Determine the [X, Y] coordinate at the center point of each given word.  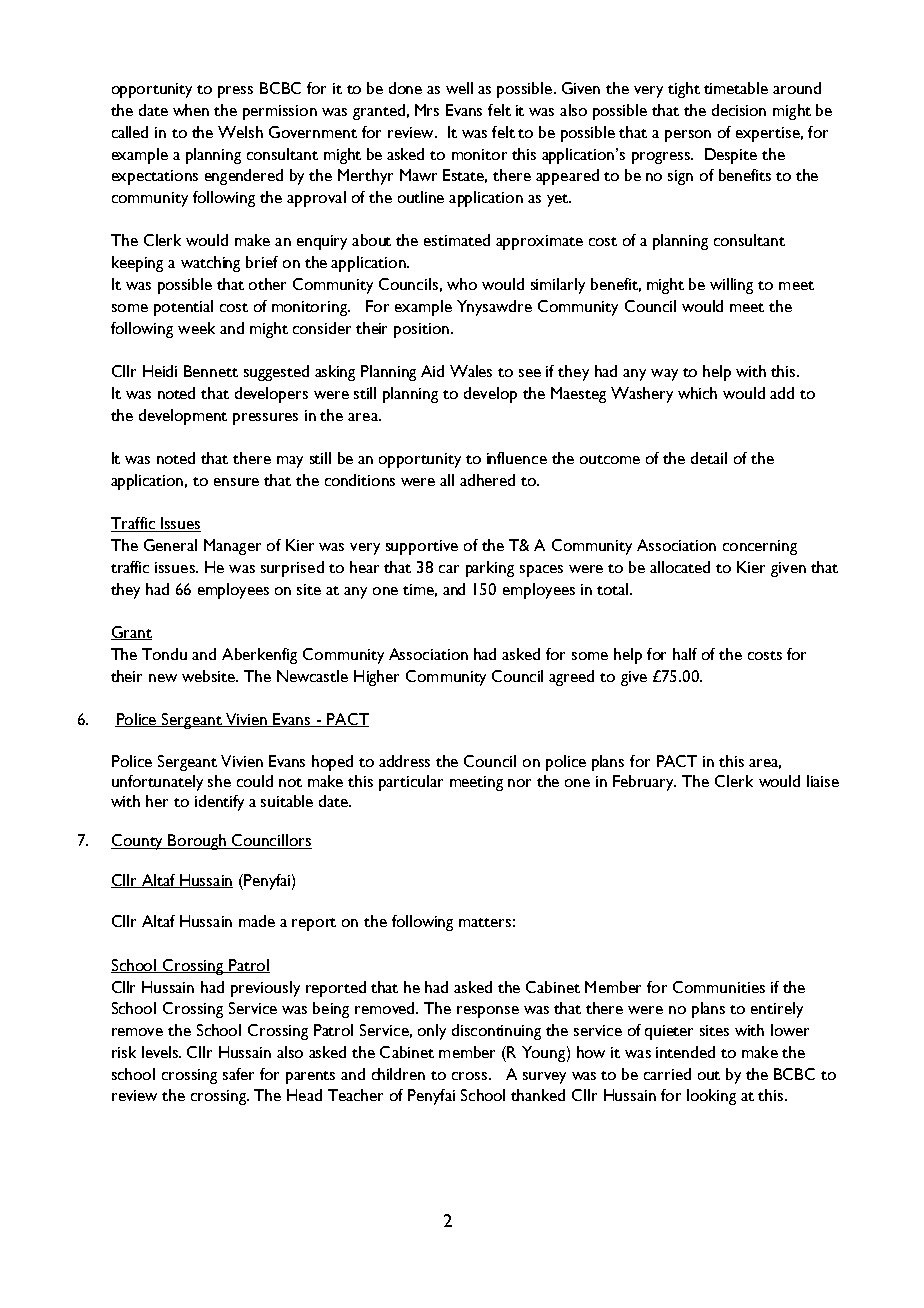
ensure [236, 482]
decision [739, 110]
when [191, 110]
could [255, 781]
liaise [823, 781]
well [459, 88]
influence [517, 458]
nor [519, 783]
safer [238, 1074]
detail [709, 458]
